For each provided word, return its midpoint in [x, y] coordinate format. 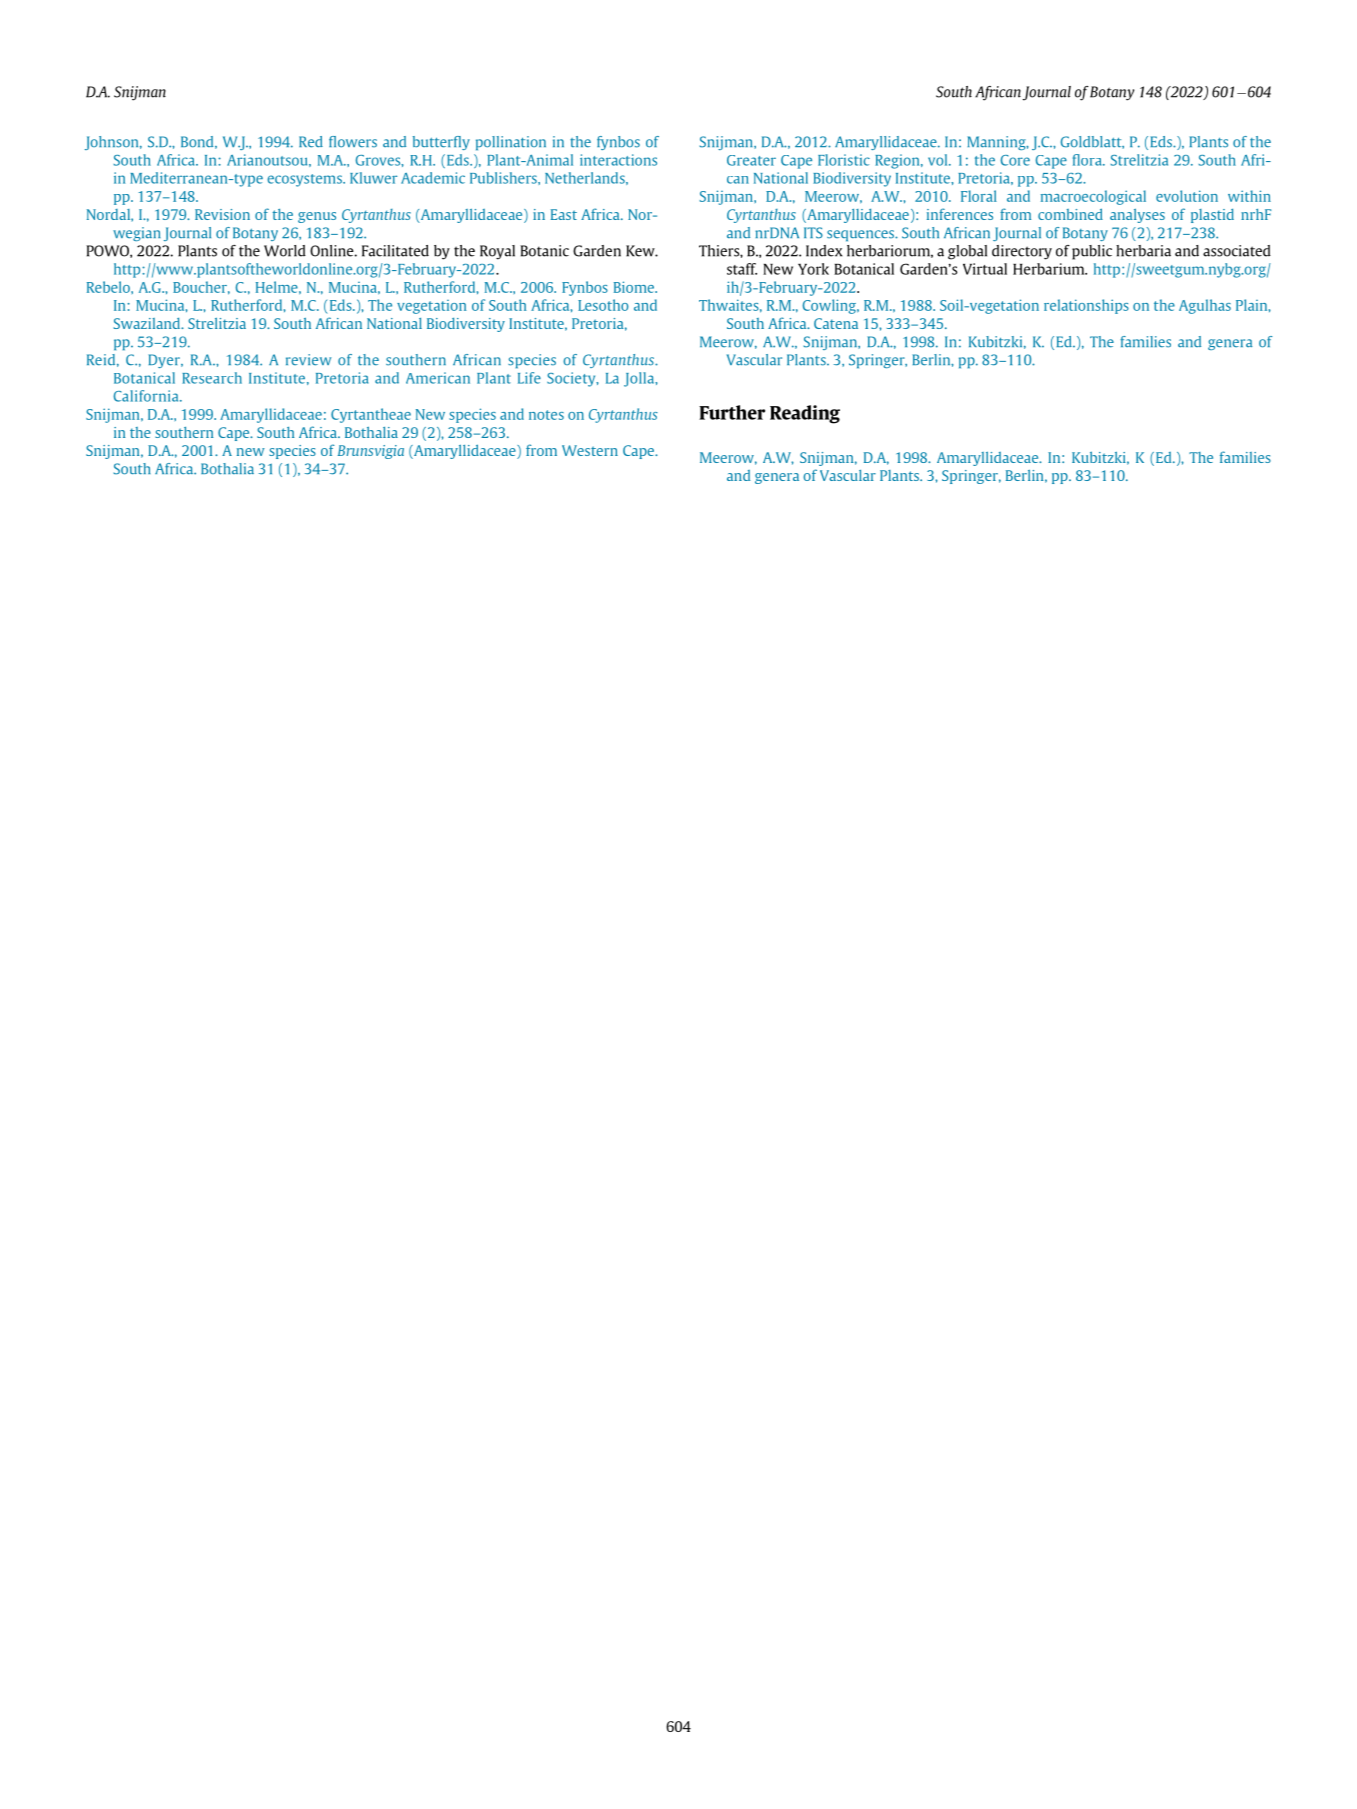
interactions [618, 160]
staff [742, 269]
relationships [1086, 306]
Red [311, 142]
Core [1015, 160]
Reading [805, 414]
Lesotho [603, 305]
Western [590, 450]
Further [732, 412]
